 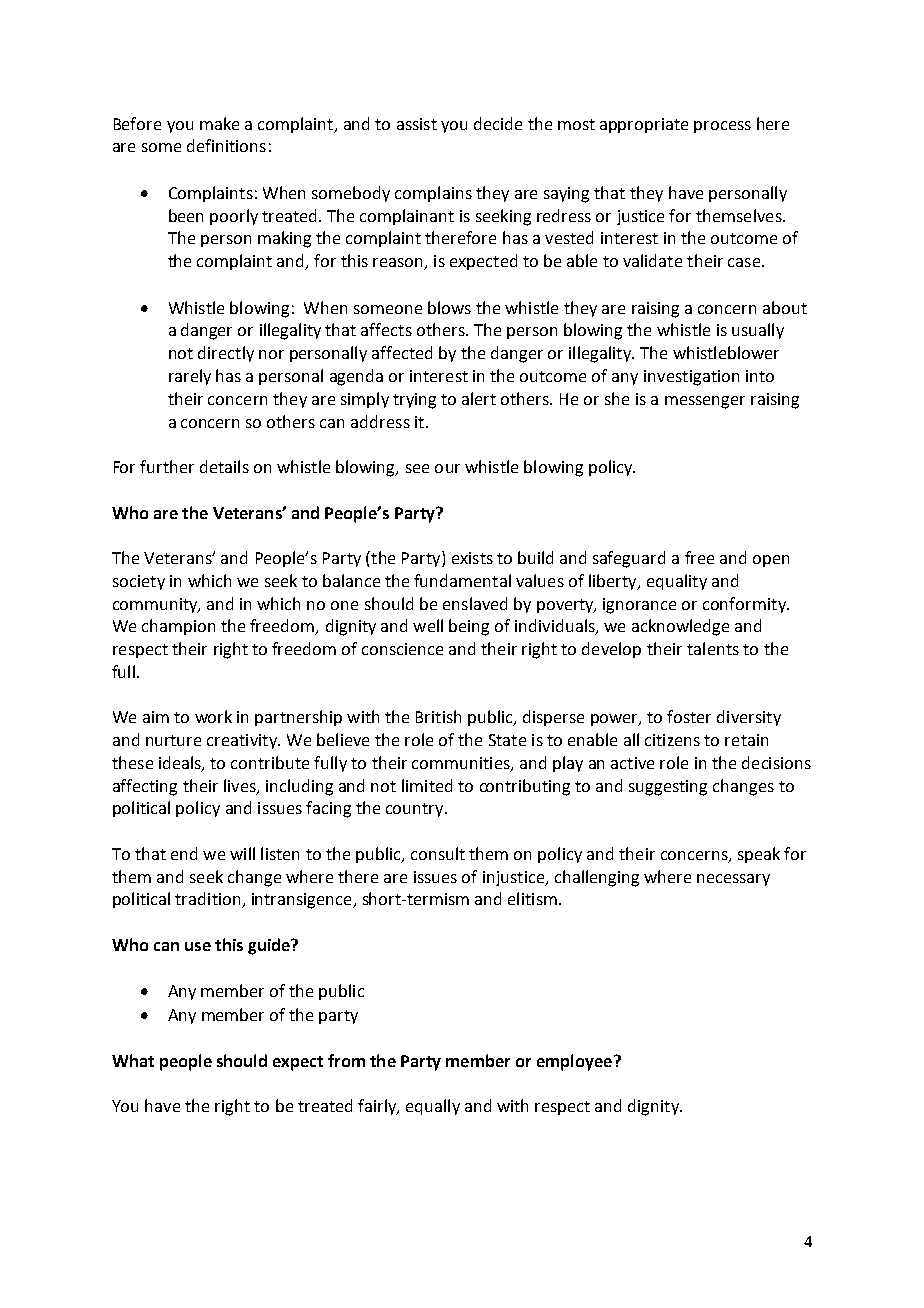 I want to click on definitions, so click(x=226, y=145).
